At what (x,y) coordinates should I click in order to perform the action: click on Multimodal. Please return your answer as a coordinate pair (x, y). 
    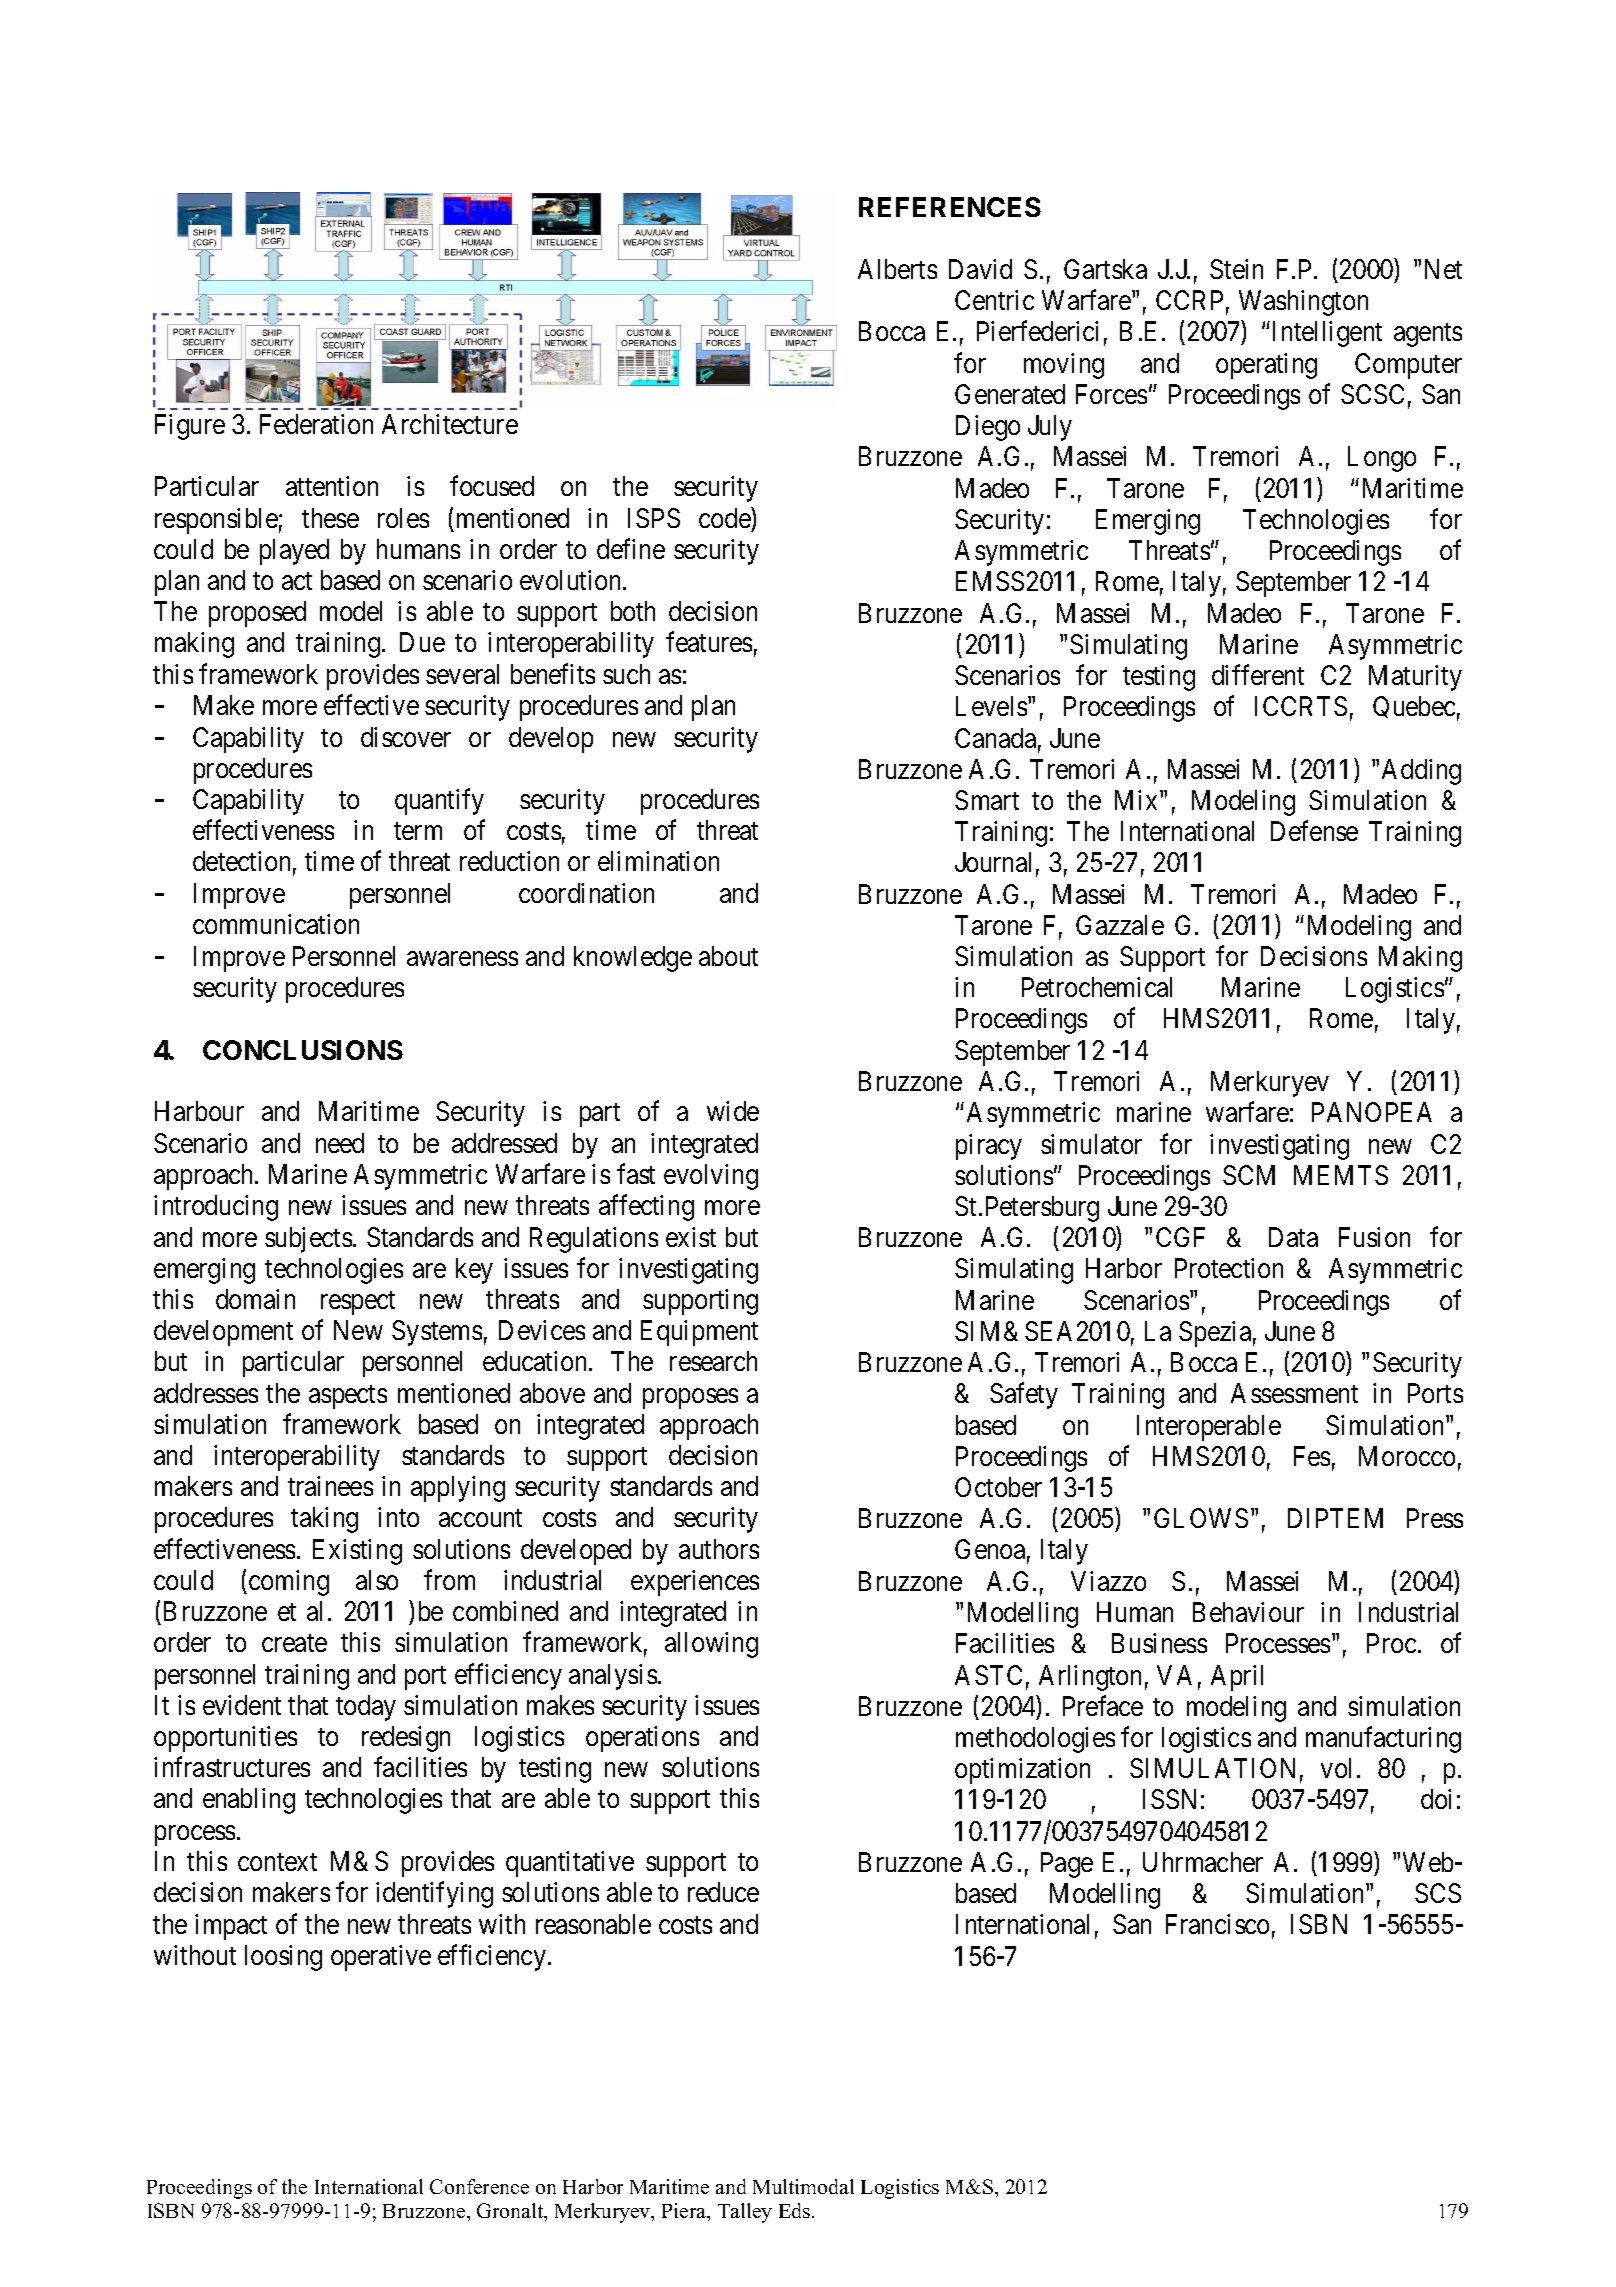
    Looking at the image, I should click on (803, 2186).
